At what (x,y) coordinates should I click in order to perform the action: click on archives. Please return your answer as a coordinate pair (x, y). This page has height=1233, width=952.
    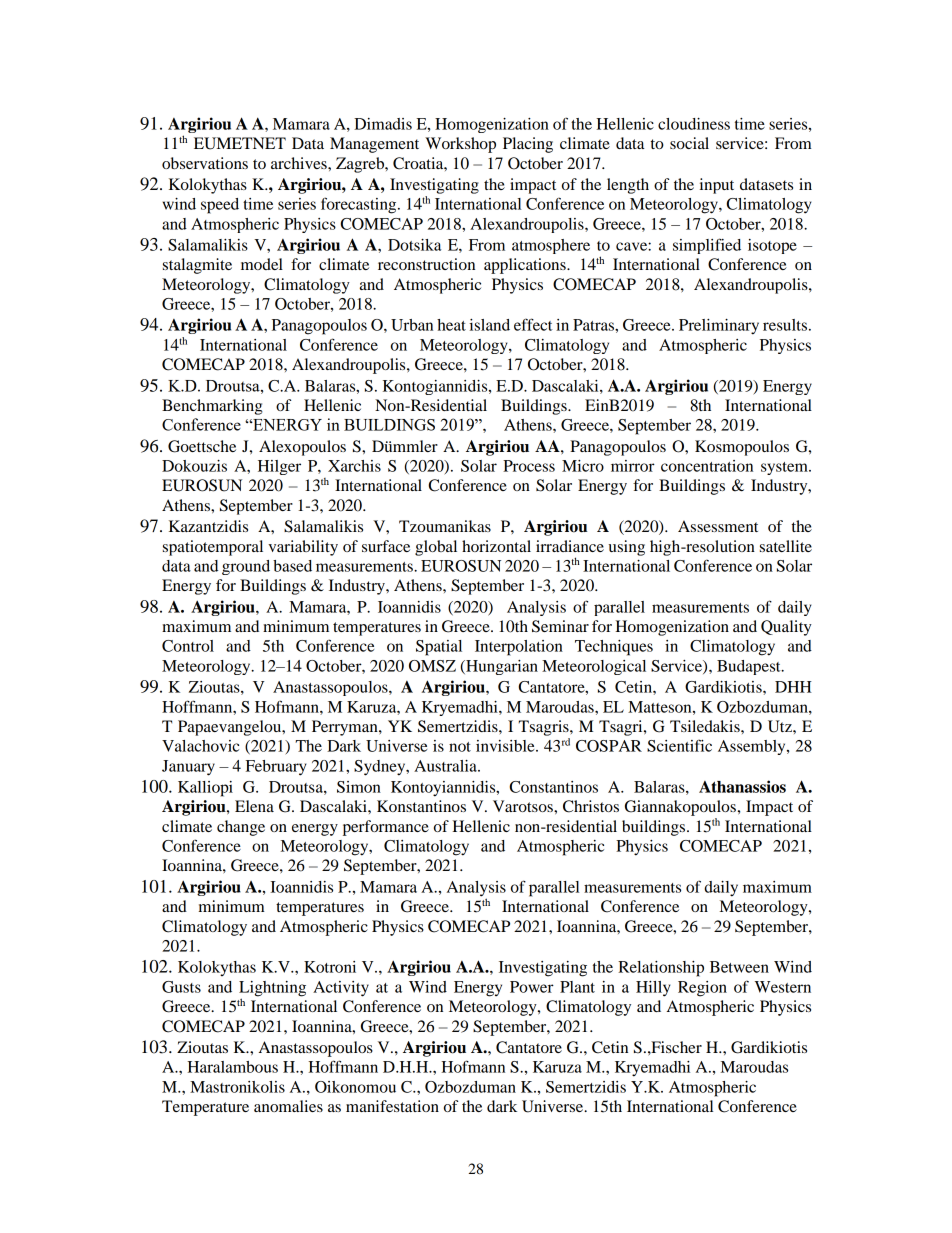
    Looking at the image, I should click on (300, 163).
